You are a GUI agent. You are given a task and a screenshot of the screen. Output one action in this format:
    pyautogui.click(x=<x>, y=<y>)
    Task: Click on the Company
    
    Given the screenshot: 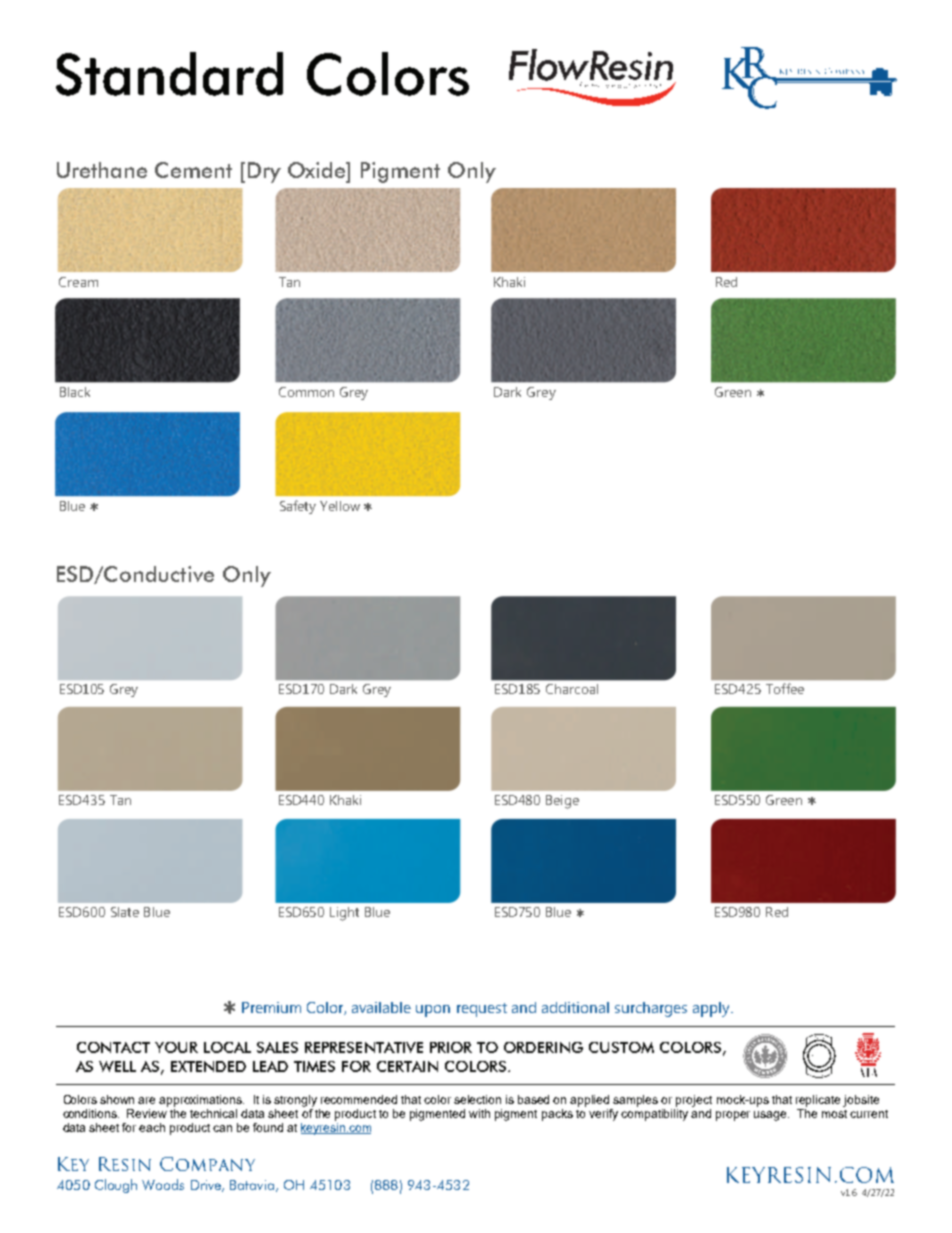 What is the action you would take?
    pyautogui.click(x=207, y=1164)
